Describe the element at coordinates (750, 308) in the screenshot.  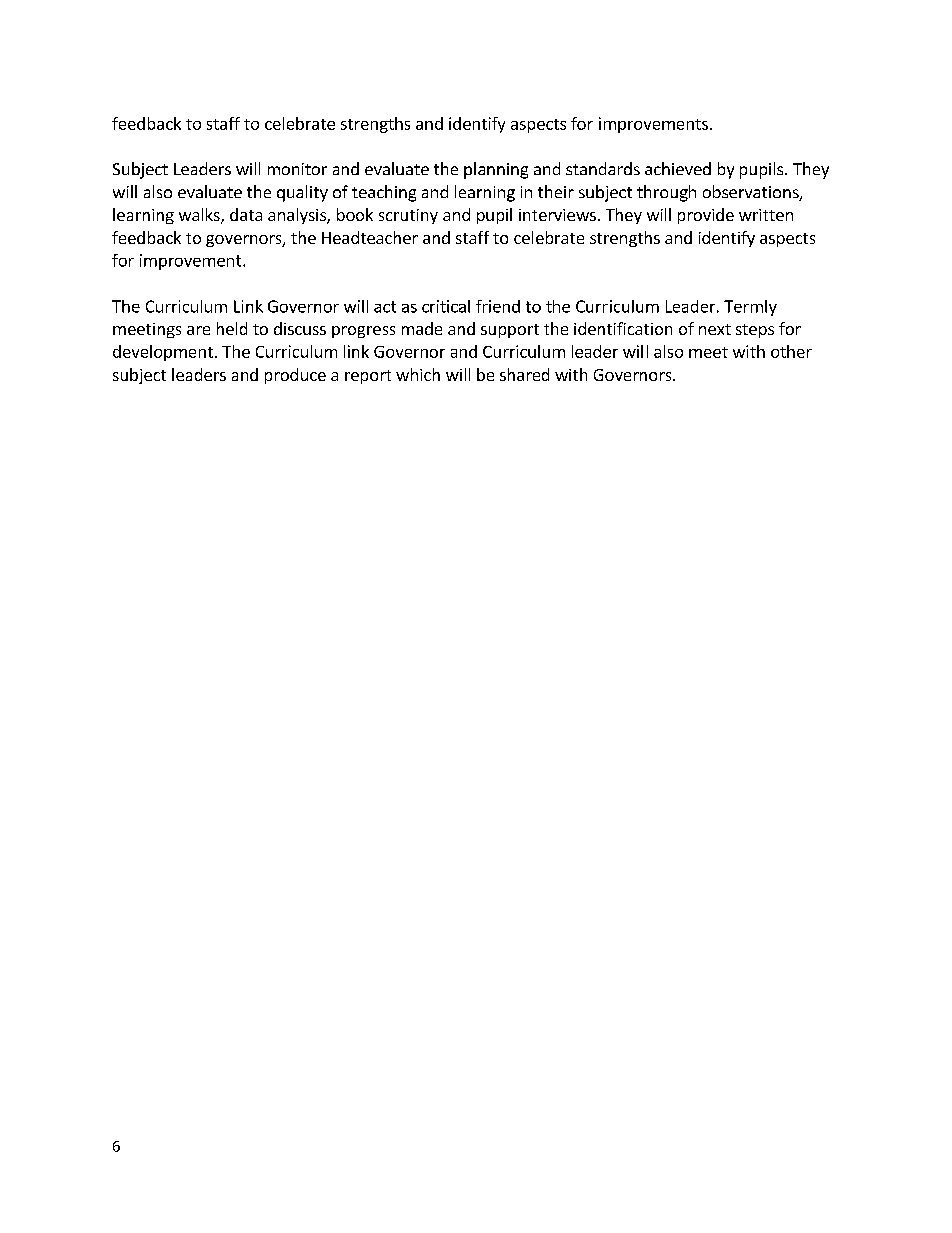
I see `Termly` at that location.
